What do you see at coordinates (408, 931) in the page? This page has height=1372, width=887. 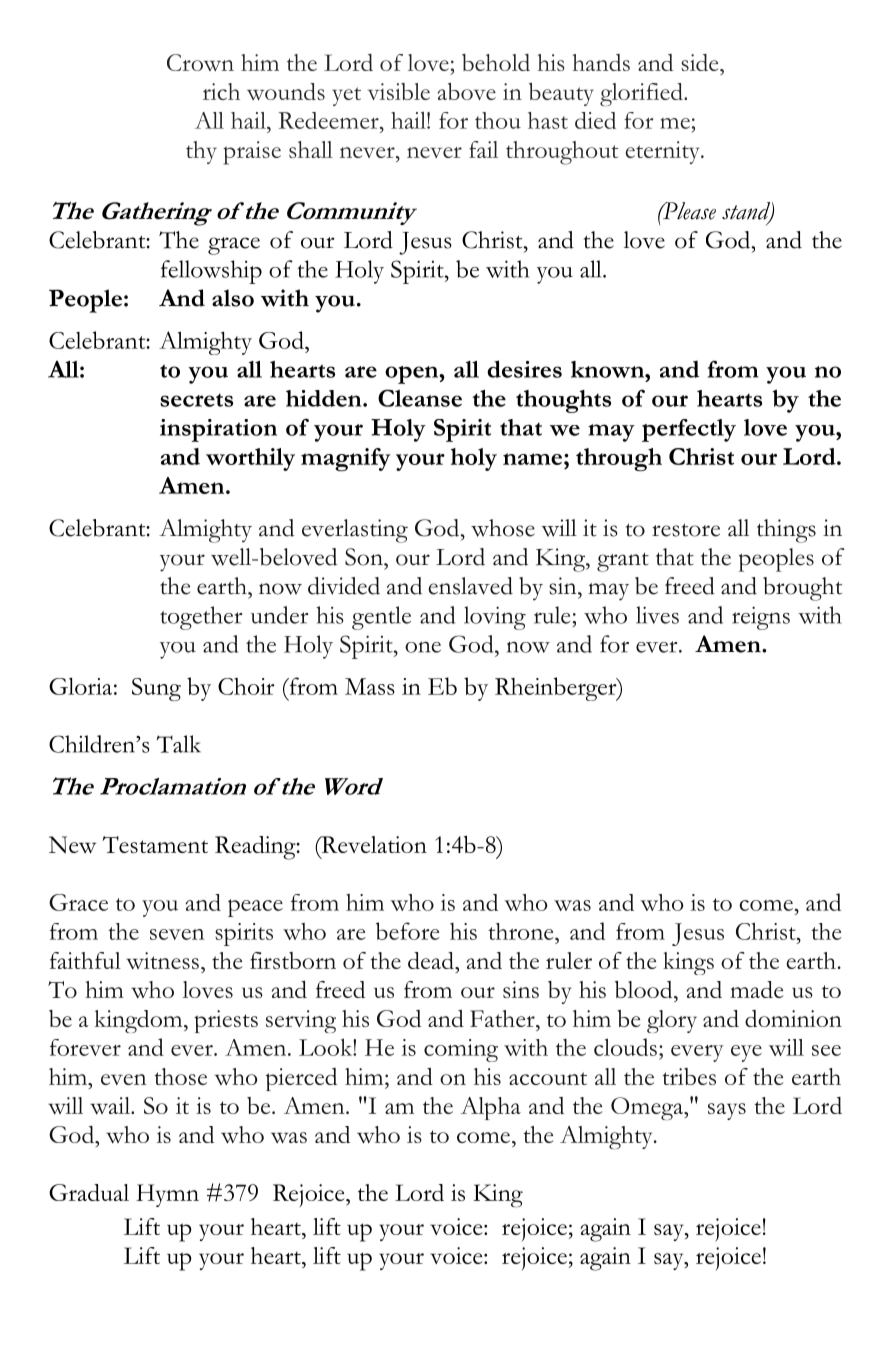 I see `before` at bounding box center [408, 931].
